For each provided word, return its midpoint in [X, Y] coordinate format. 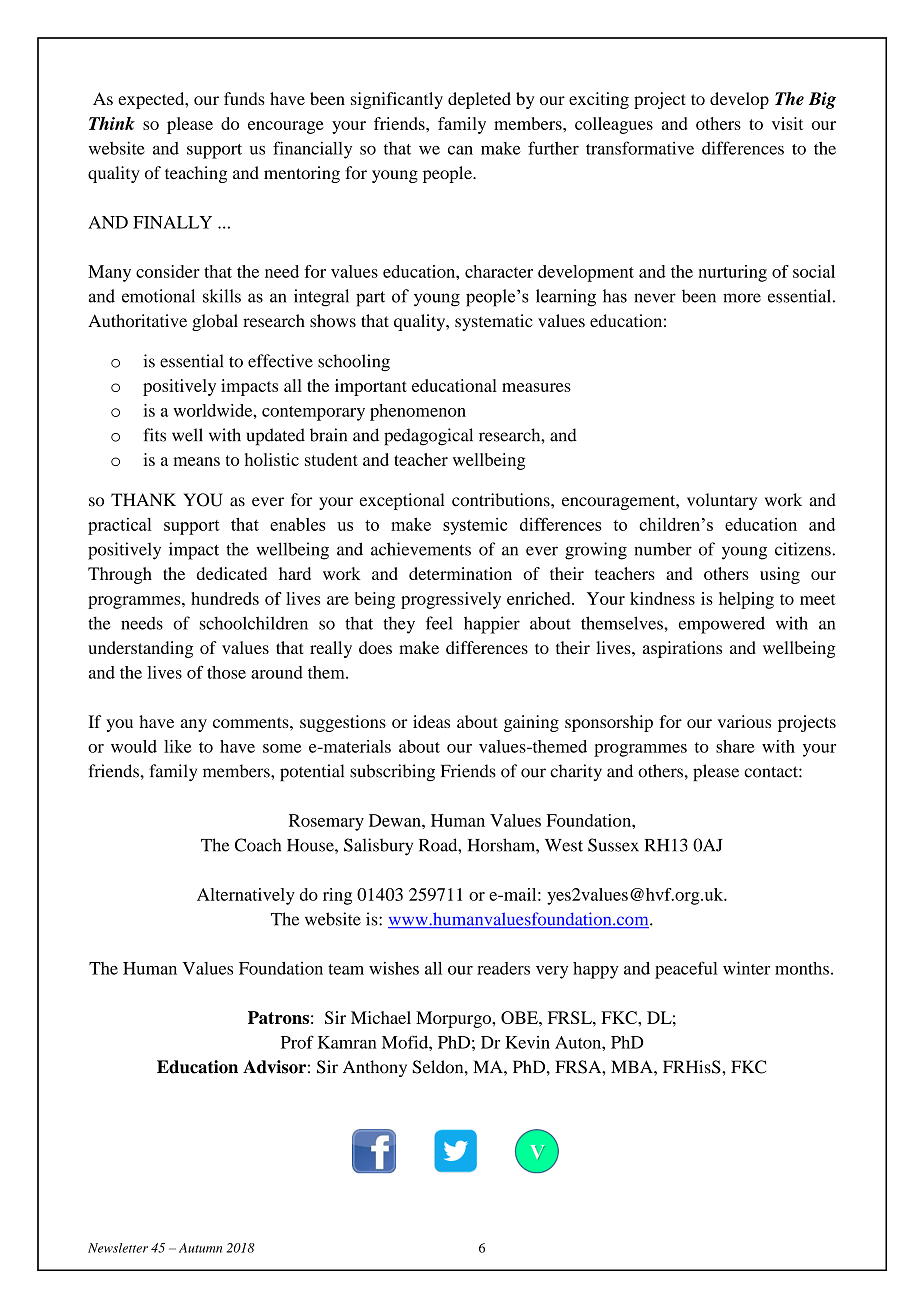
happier [492, 625]
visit [787, 123]
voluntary [722, 501]
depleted [479, 100]
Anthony [375, 1068]
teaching [196, 174]
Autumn [200, 1248]
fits [154, 435]
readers [503, 968]
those [226, 672]
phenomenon [418, 412]
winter [746, 968]
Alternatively [246, 896]
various [744, 721]
